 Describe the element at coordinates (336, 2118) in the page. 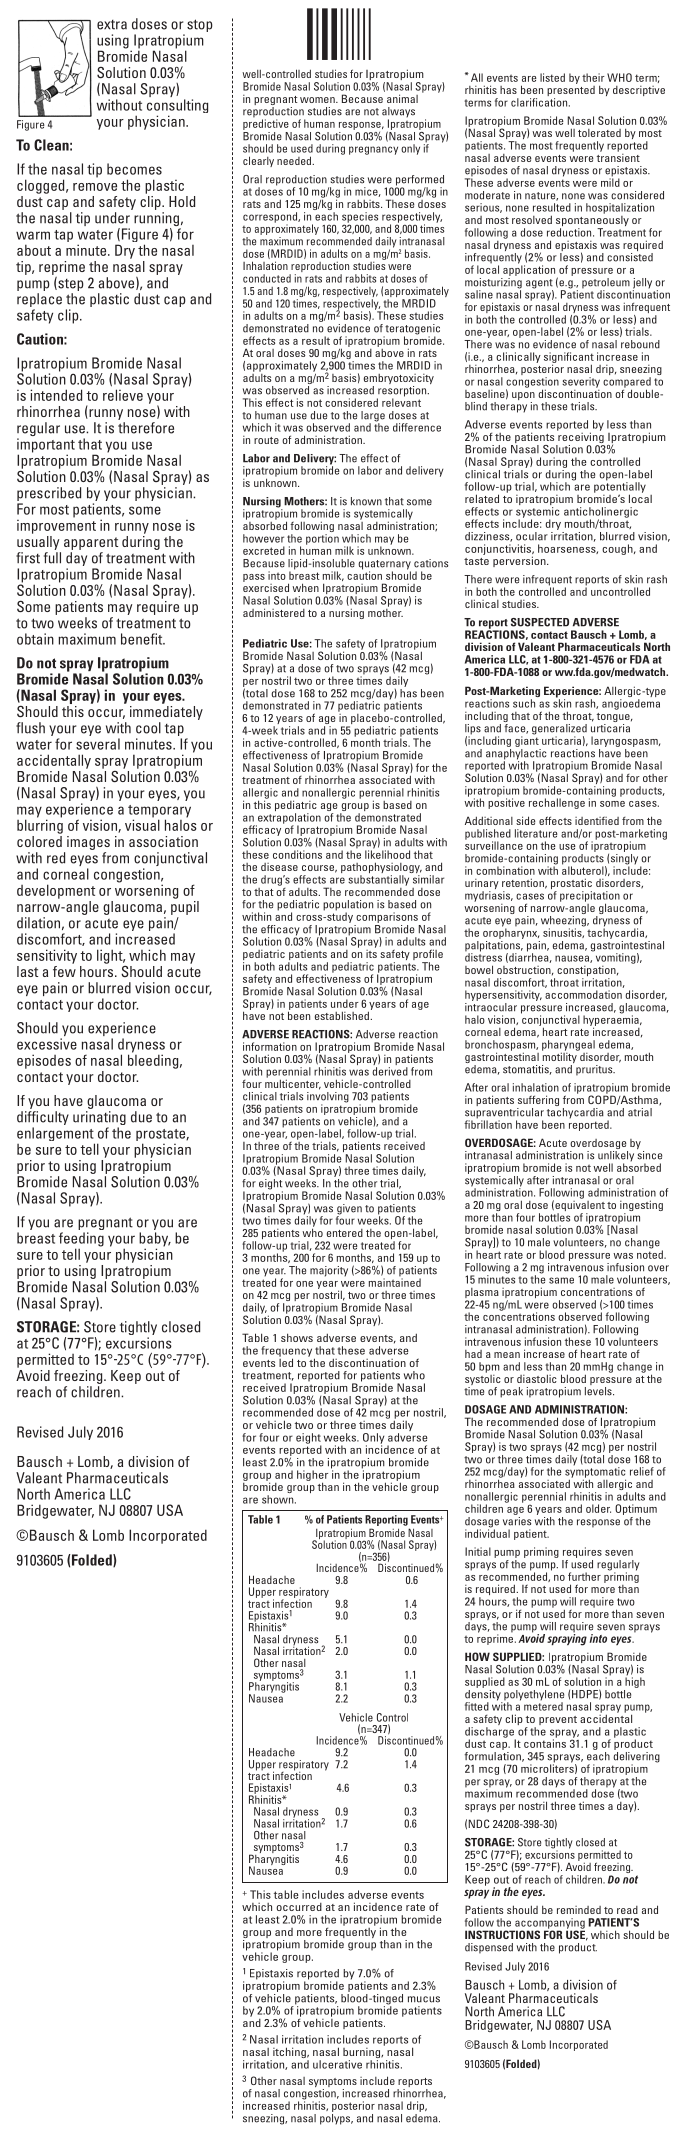

I see `polyps` at that location.
